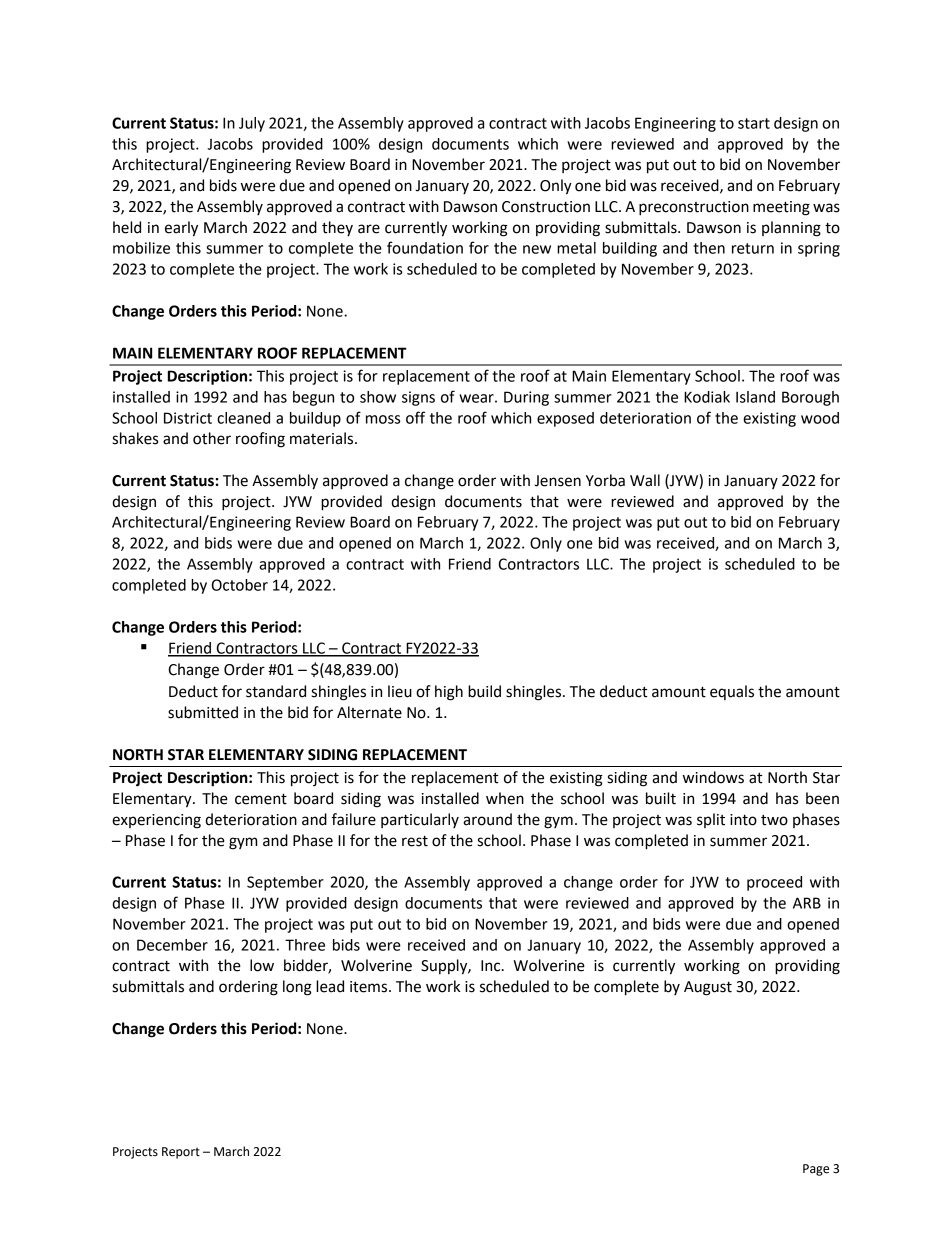 The width and height of the screenshot is (952, 1233). I want to click on items, so click(370, 987).
